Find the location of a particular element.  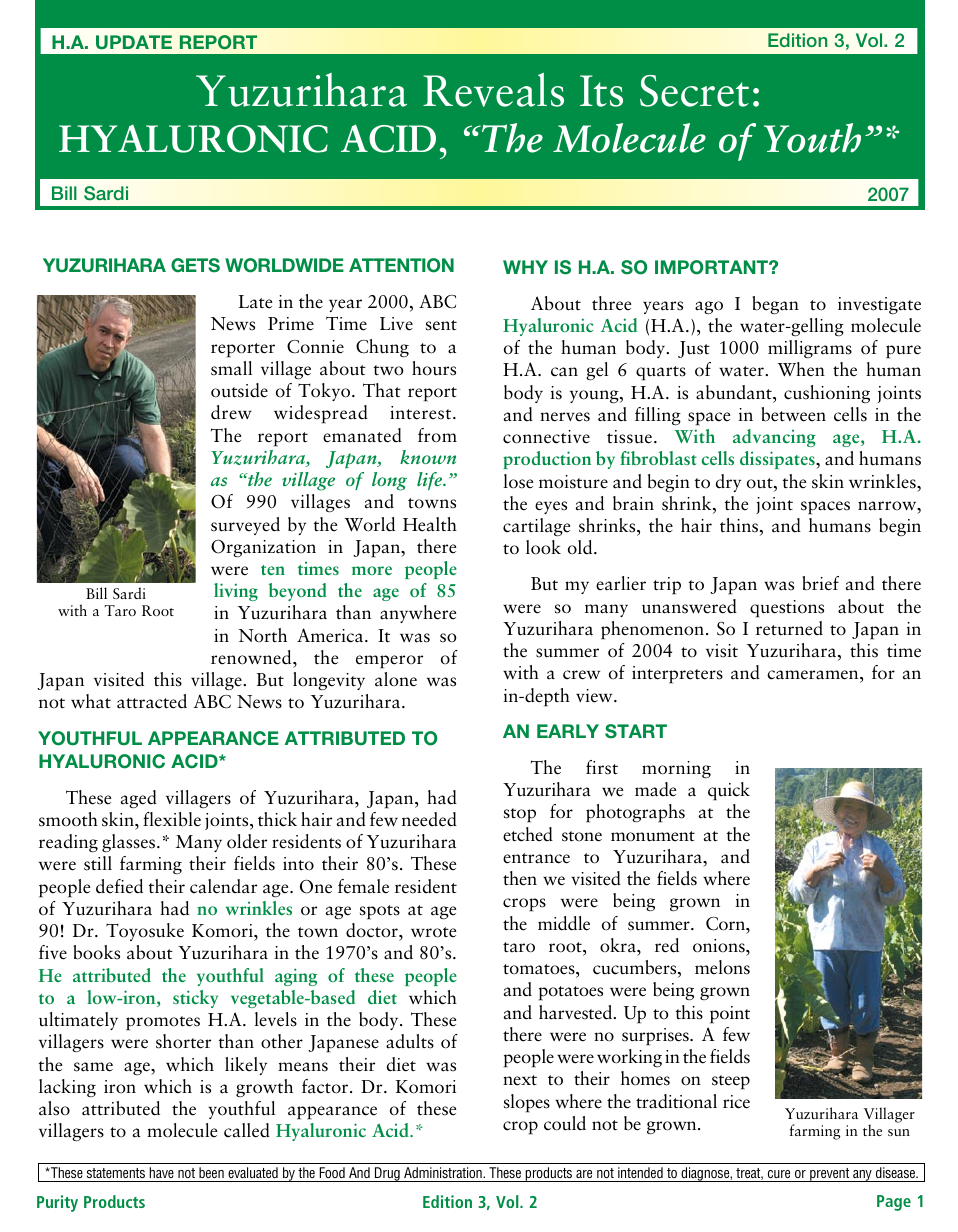

Drug is located at coordinates (387, 1174).
